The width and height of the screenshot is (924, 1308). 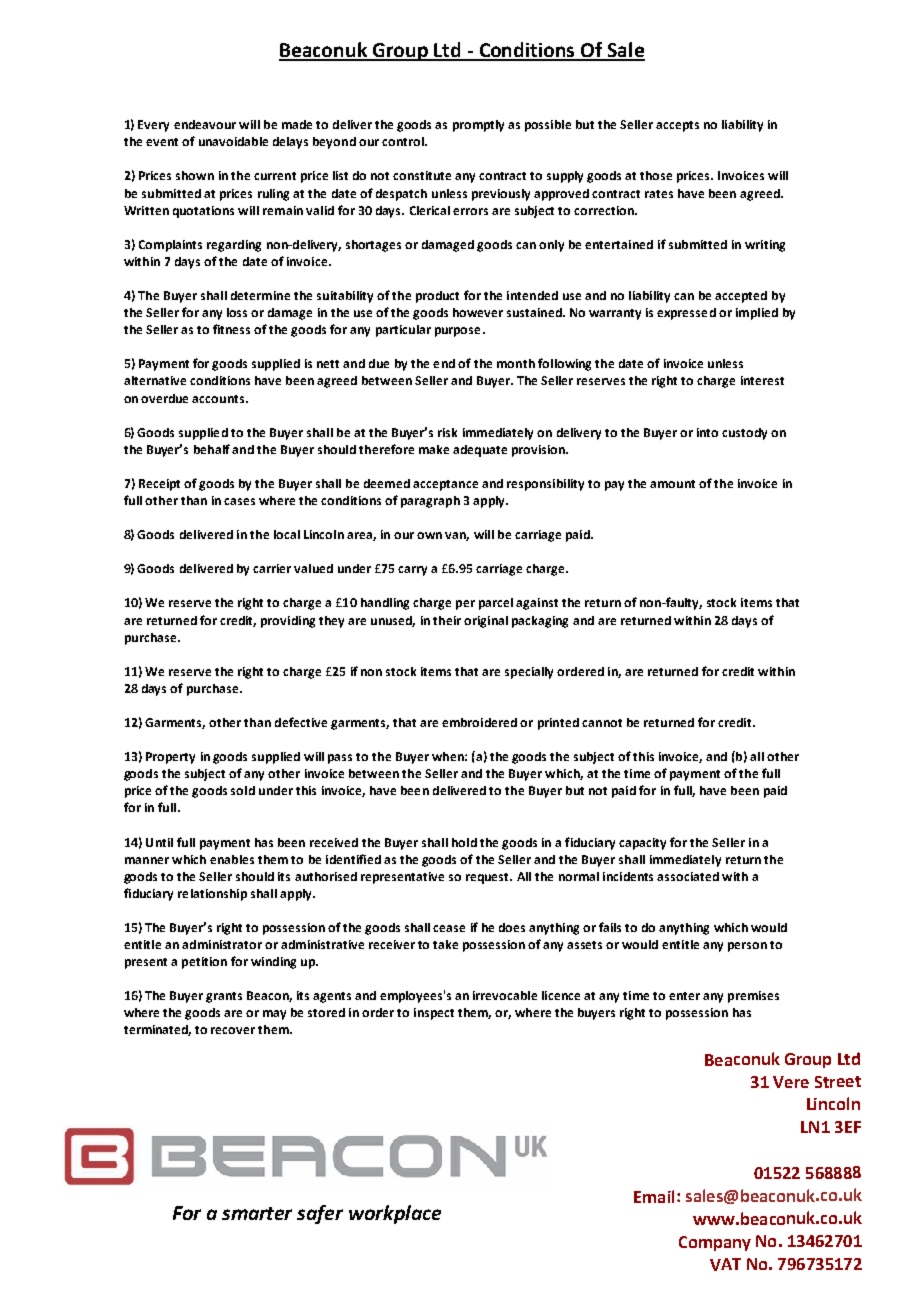 What do you see at coordinates (212, 449) in the screenshot?
I see `behalf` at bounding box center [212, 449].
